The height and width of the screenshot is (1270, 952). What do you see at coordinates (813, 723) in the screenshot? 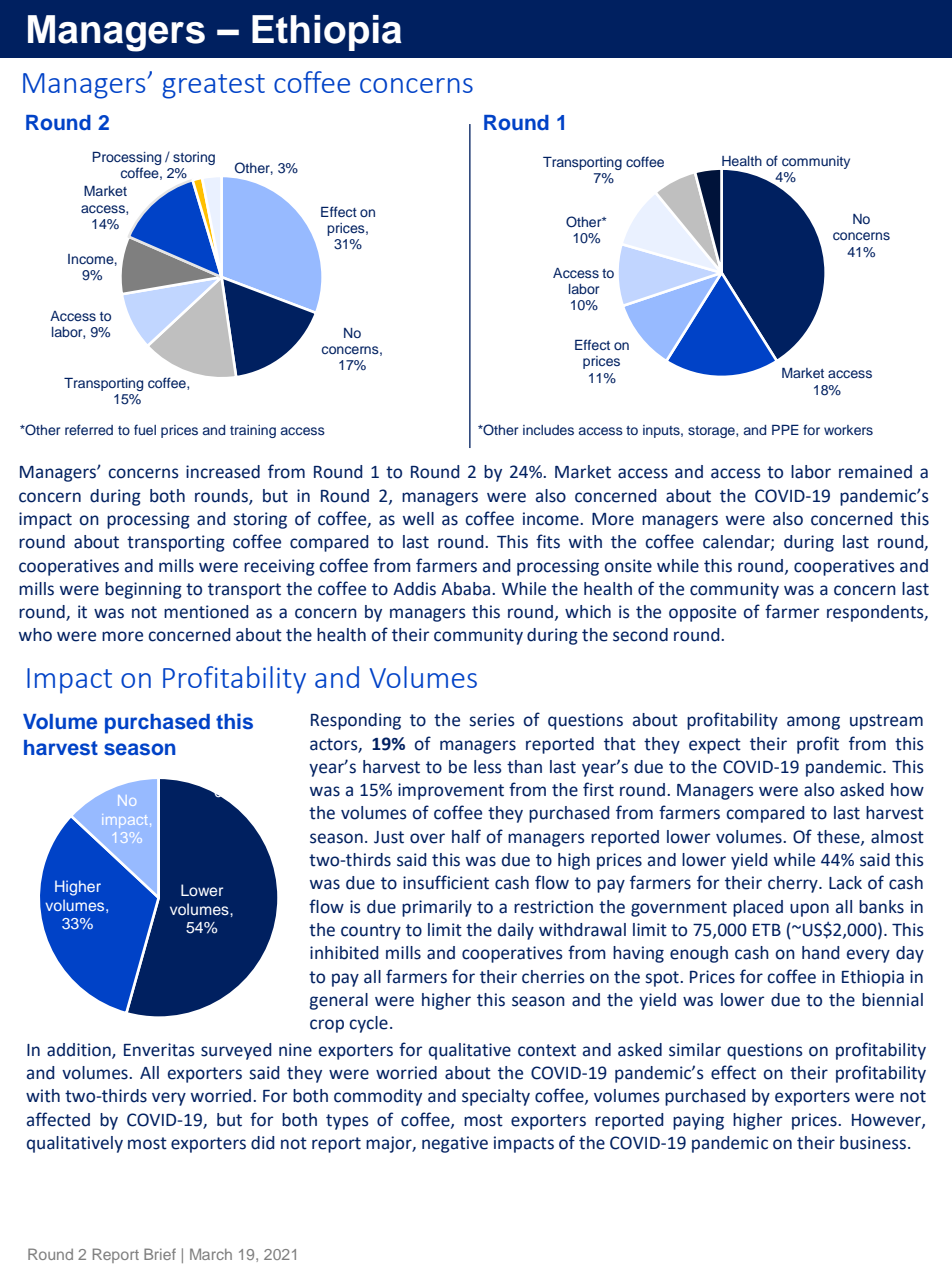
I see `among` at bounding box center [813, 723].
